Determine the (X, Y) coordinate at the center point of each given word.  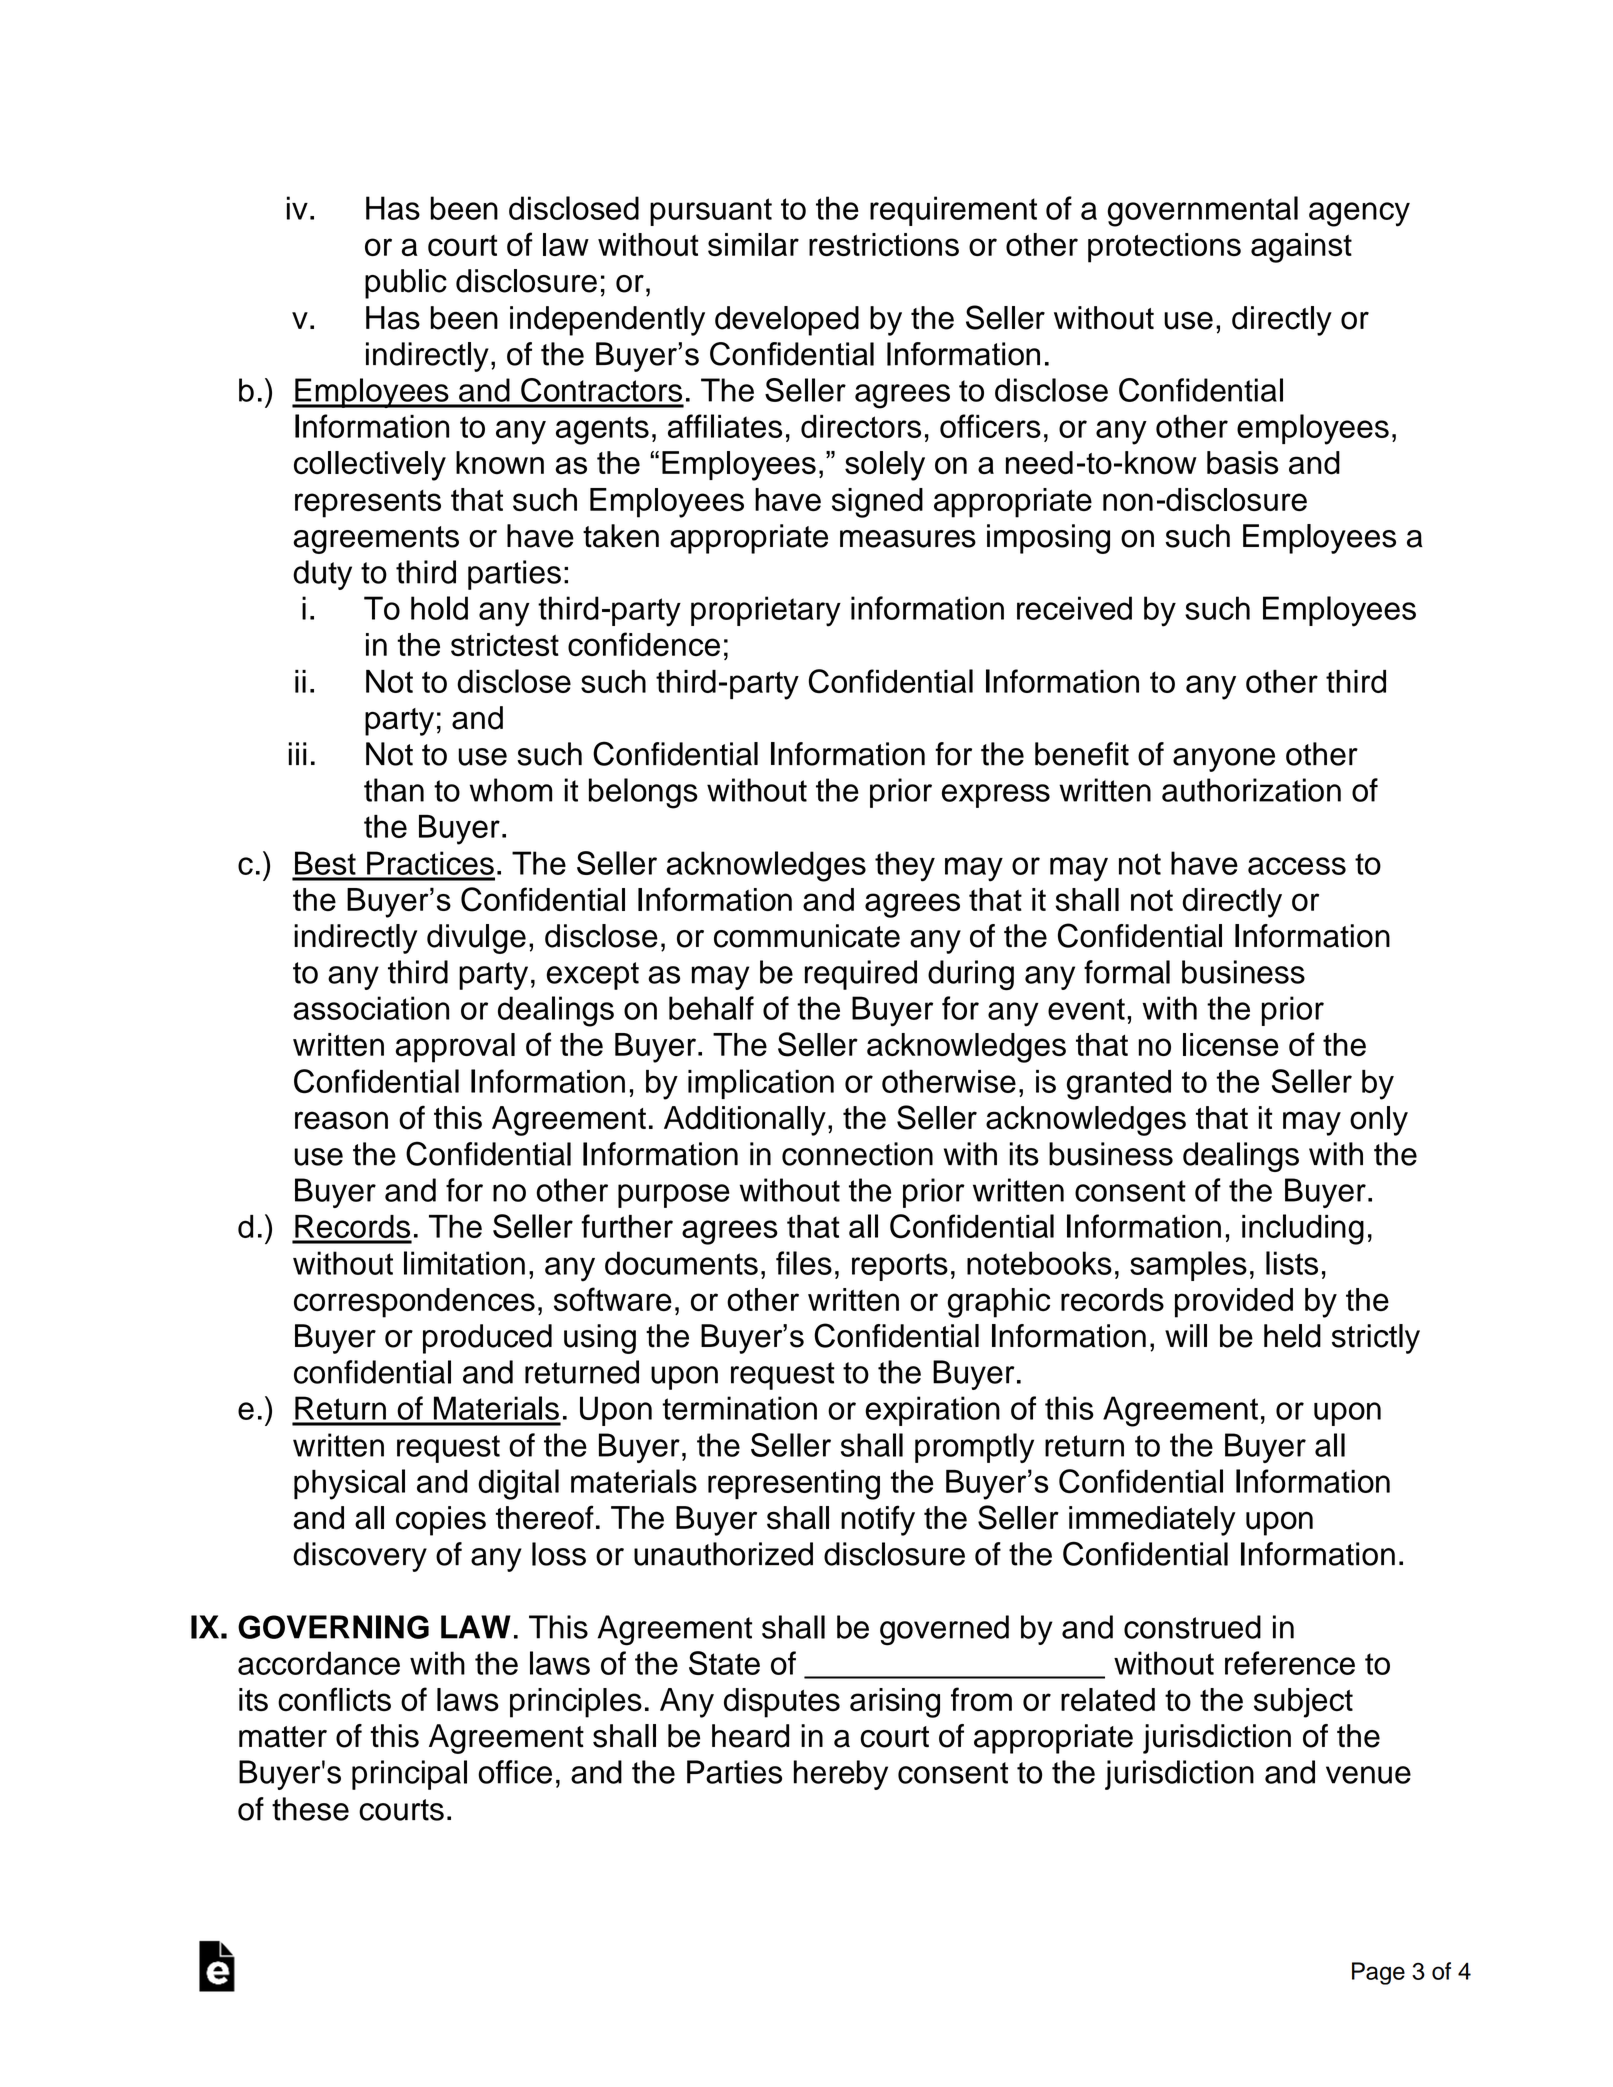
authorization (1251, 790)
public (406, 284)
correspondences (414, 1303)
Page (1378, 1973)
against (1301, 248)
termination (739, 1408)
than (394, 790)
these (310, 1809)
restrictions (884, 244)
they (905, 866)
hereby (841, 1775)
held (1292, 1336)
